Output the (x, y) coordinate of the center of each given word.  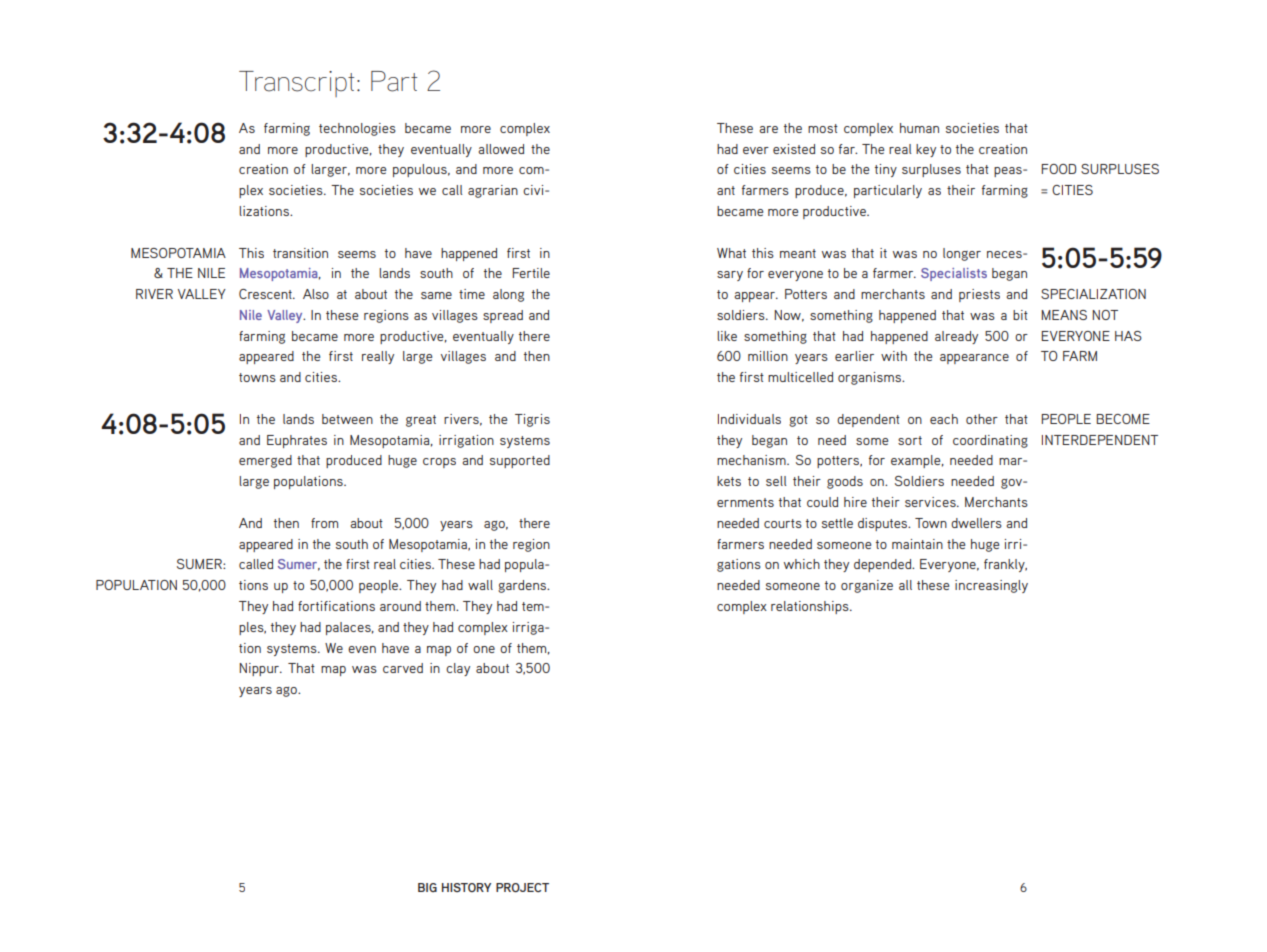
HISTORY (466, 887)
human (919, 128)
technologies (357, 129)
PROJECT (522, 887)
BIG (427, 887)
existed (794, 149)
